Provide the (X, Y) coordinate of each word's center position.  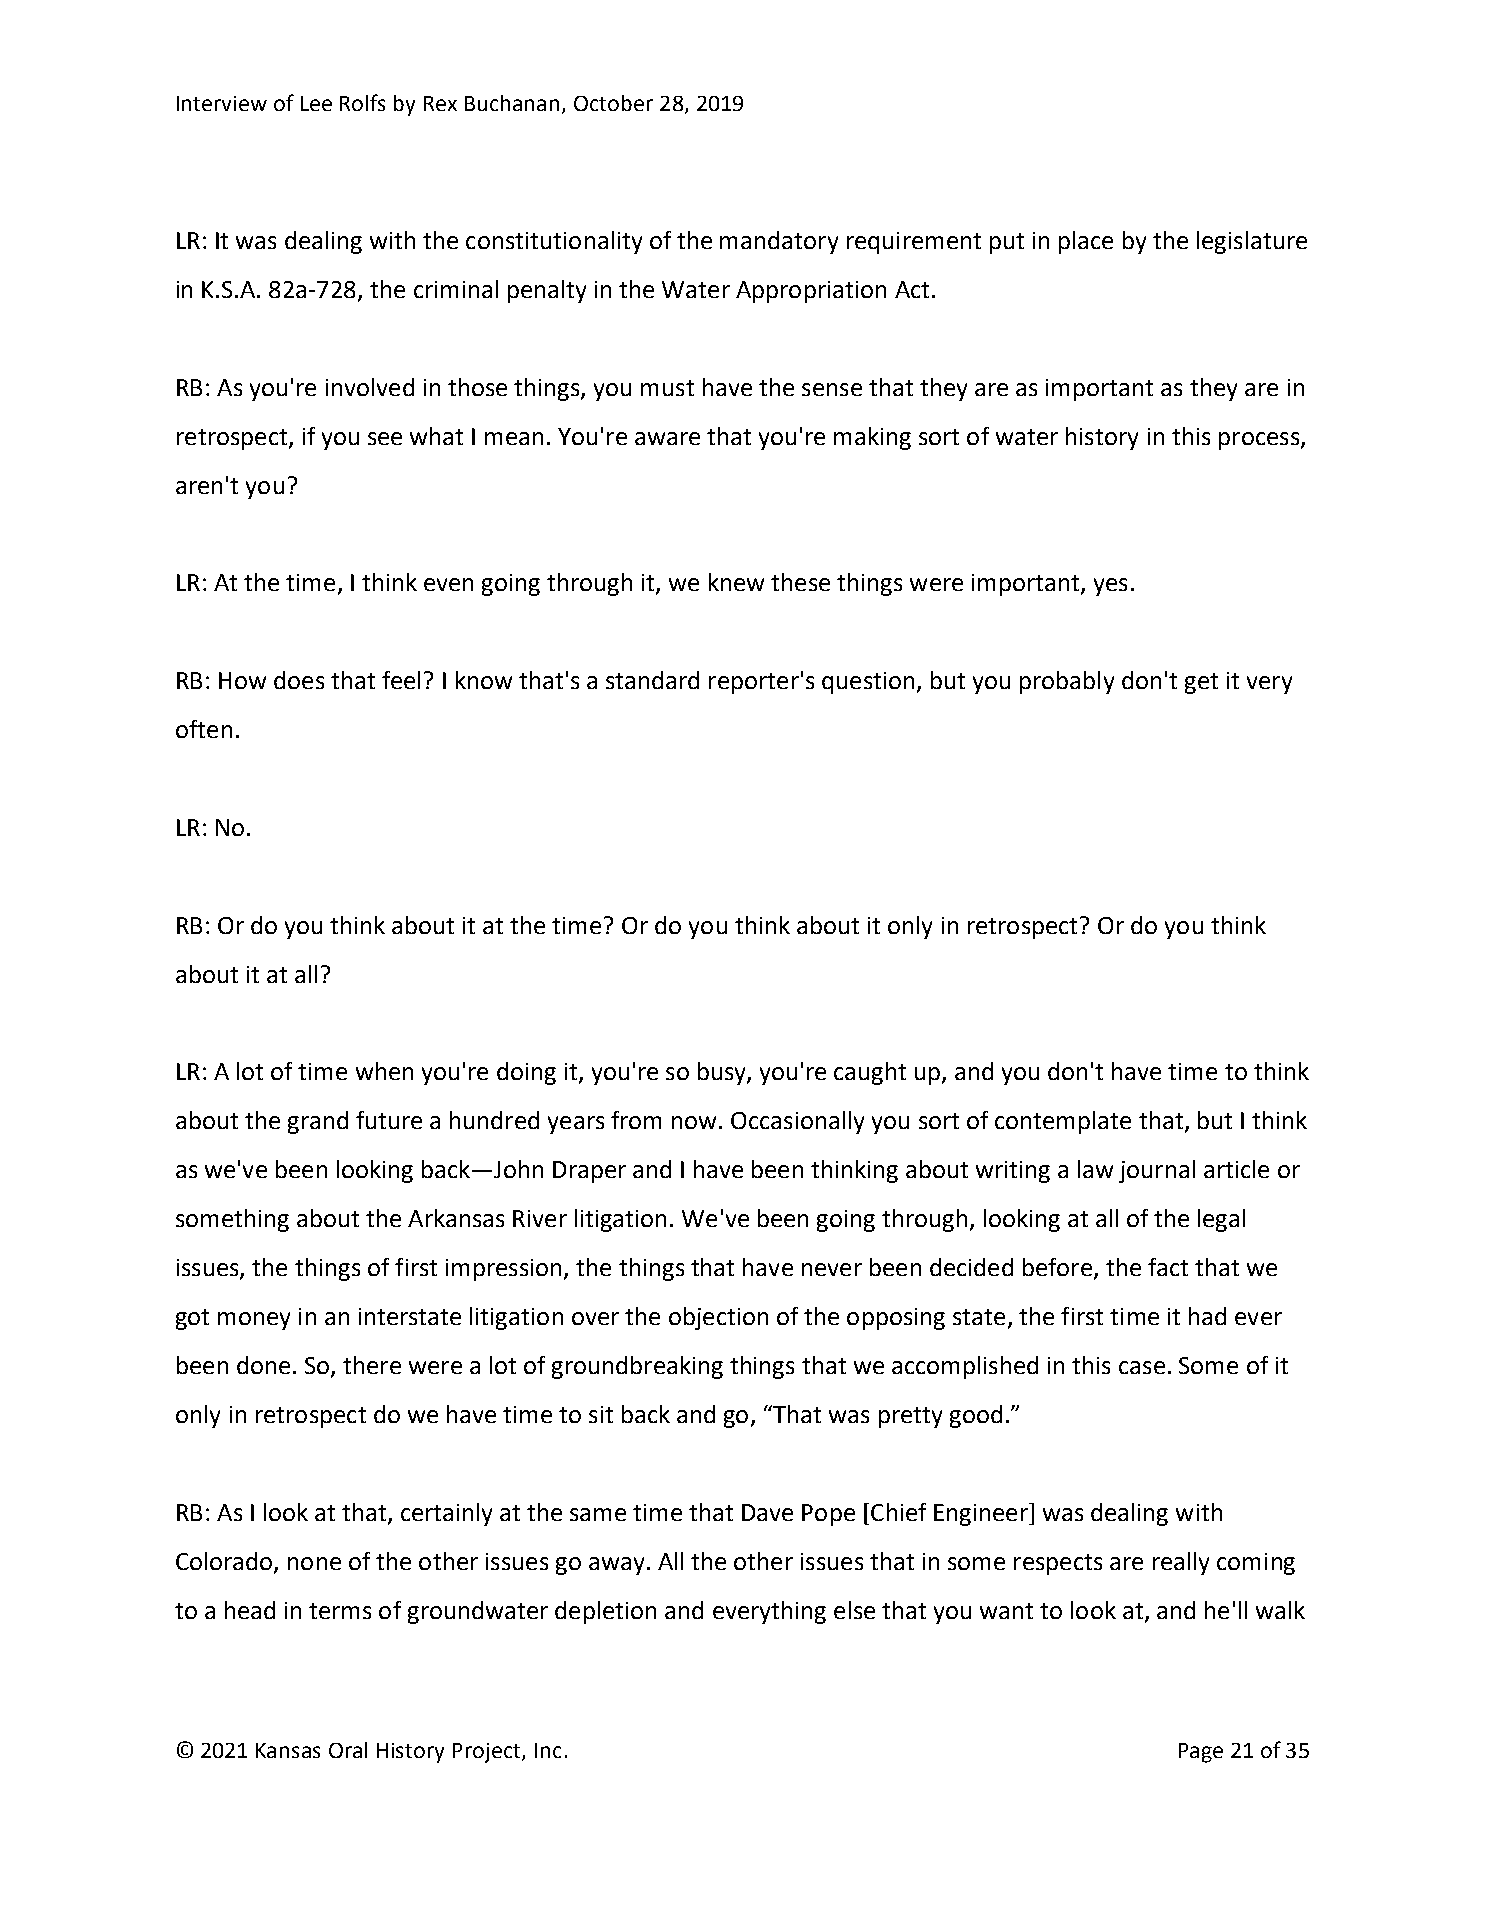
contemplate (1063, 1122)
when (384, 1071)
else (854, 1610)
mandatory (779, 242)
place (1086, 242)
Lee (316, 103)
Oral (348, 1750)
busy (723, 1073)
